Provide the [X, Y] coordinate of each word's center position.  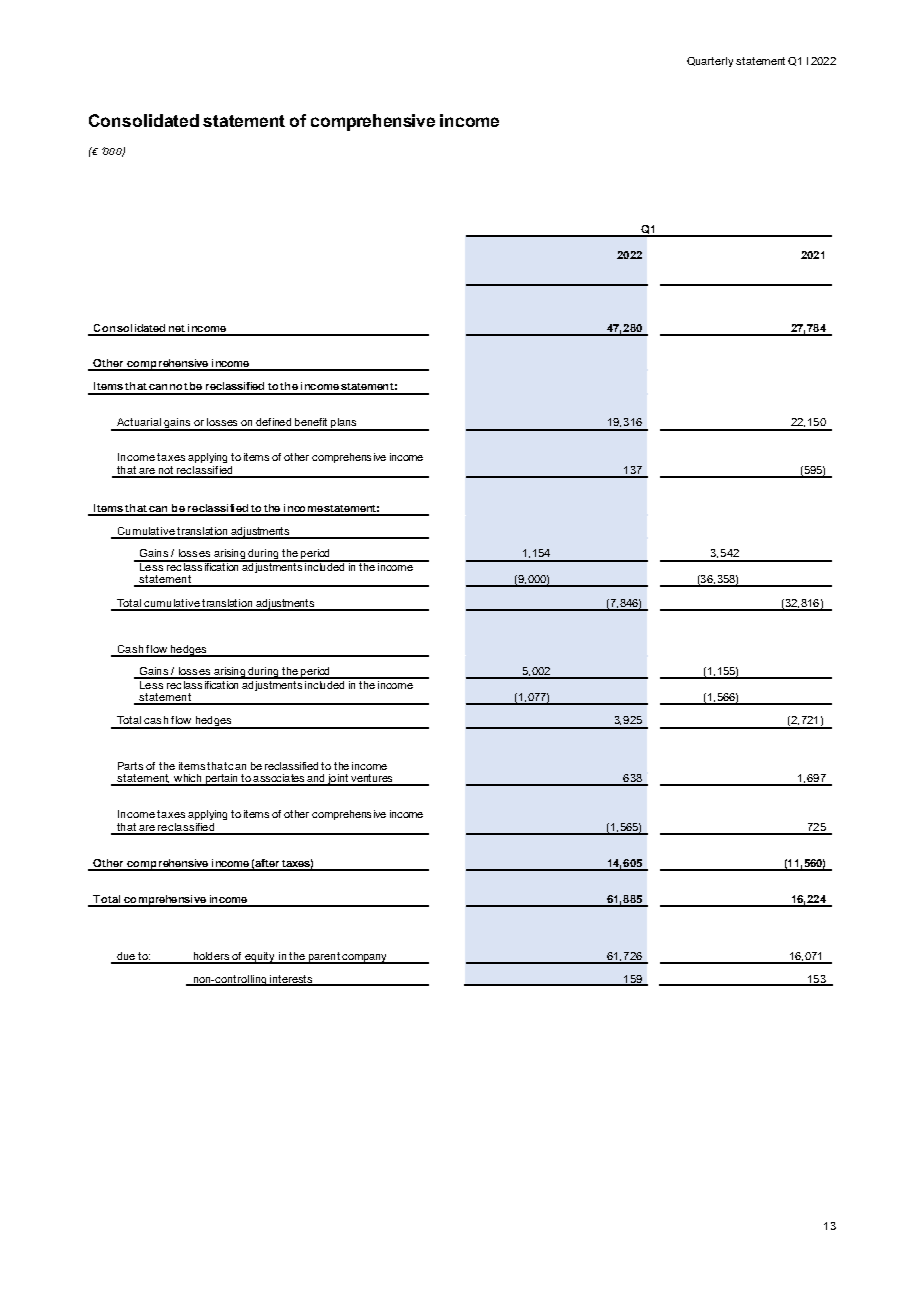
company [364, 959]
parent [323, 958]
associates [279, 779]
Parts [130, 766]
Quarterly [710, 62]
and [315, 779]
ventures [372, 779]
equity [260, 958]
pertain [221, 780]
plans [344, 424]
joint [337, 780]
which [187, 779]
